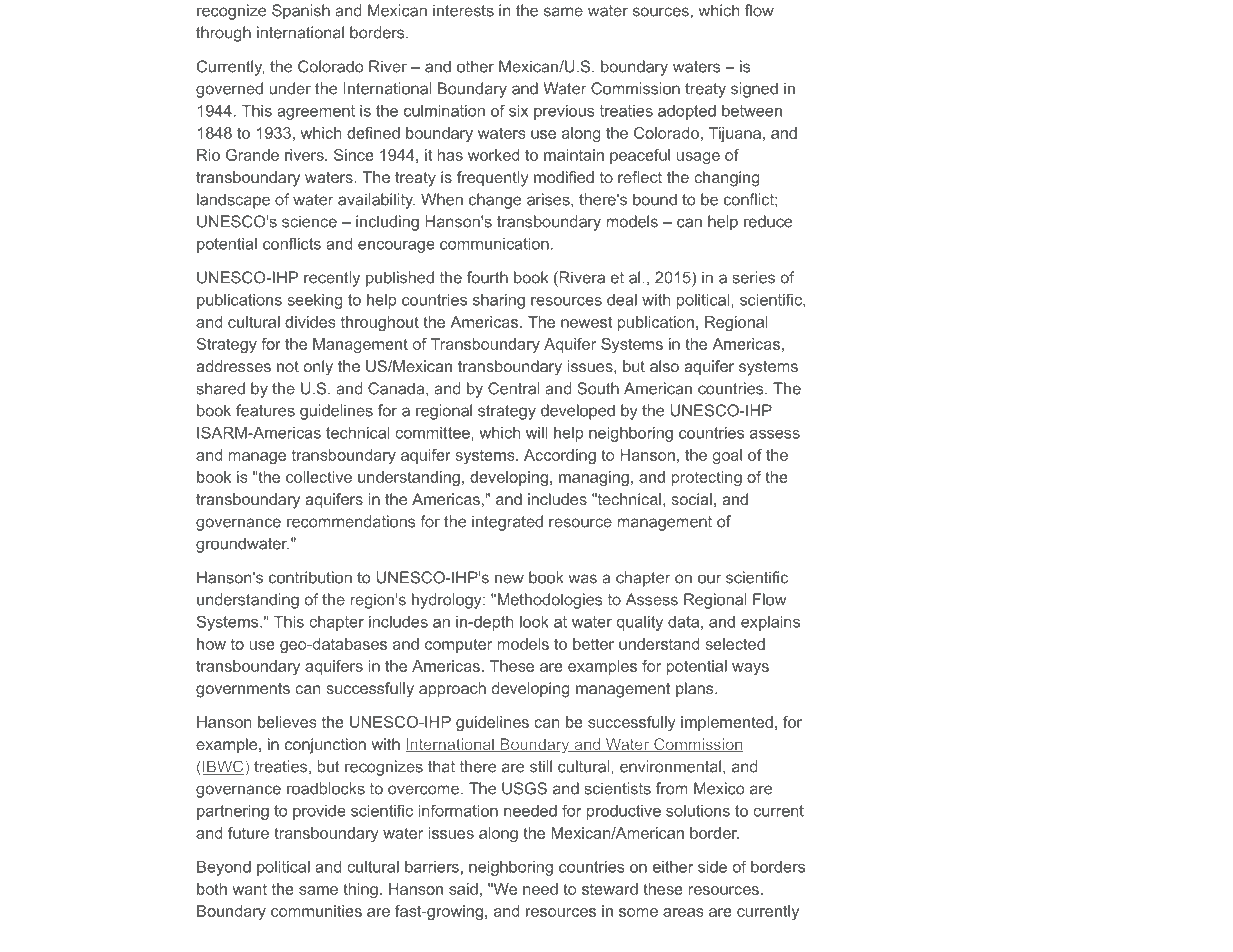 Image resolution: width=1233 pixels, height=952 pixels. What do you see at coordinates (301, 12) in the screenshot?
I see `Spanish` at bounding box center [301, 12].
